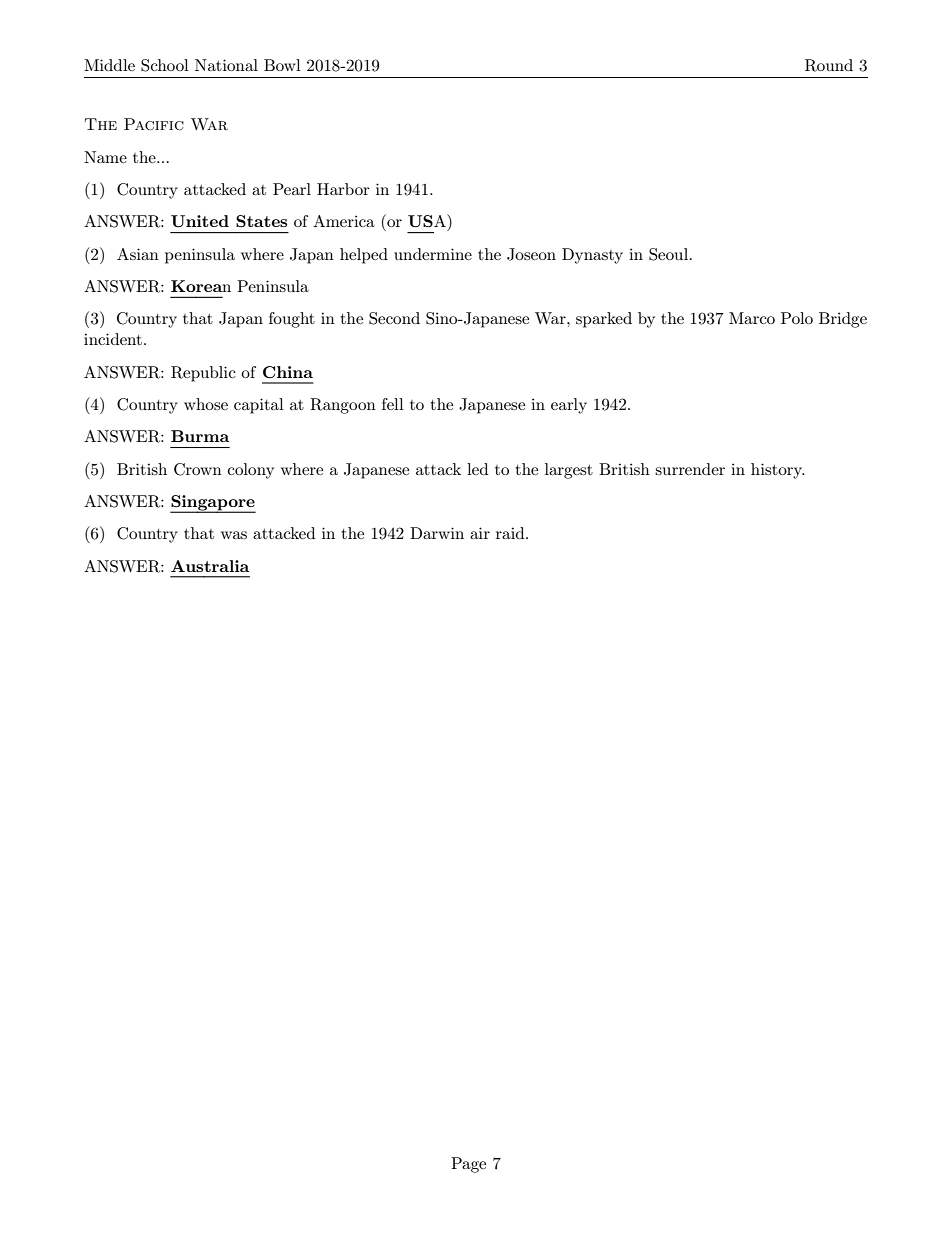 This screenshot has width=952, height=1233. Describe the element at coordinates (829, 65) in the screenshot. I see `Round` at that location.
